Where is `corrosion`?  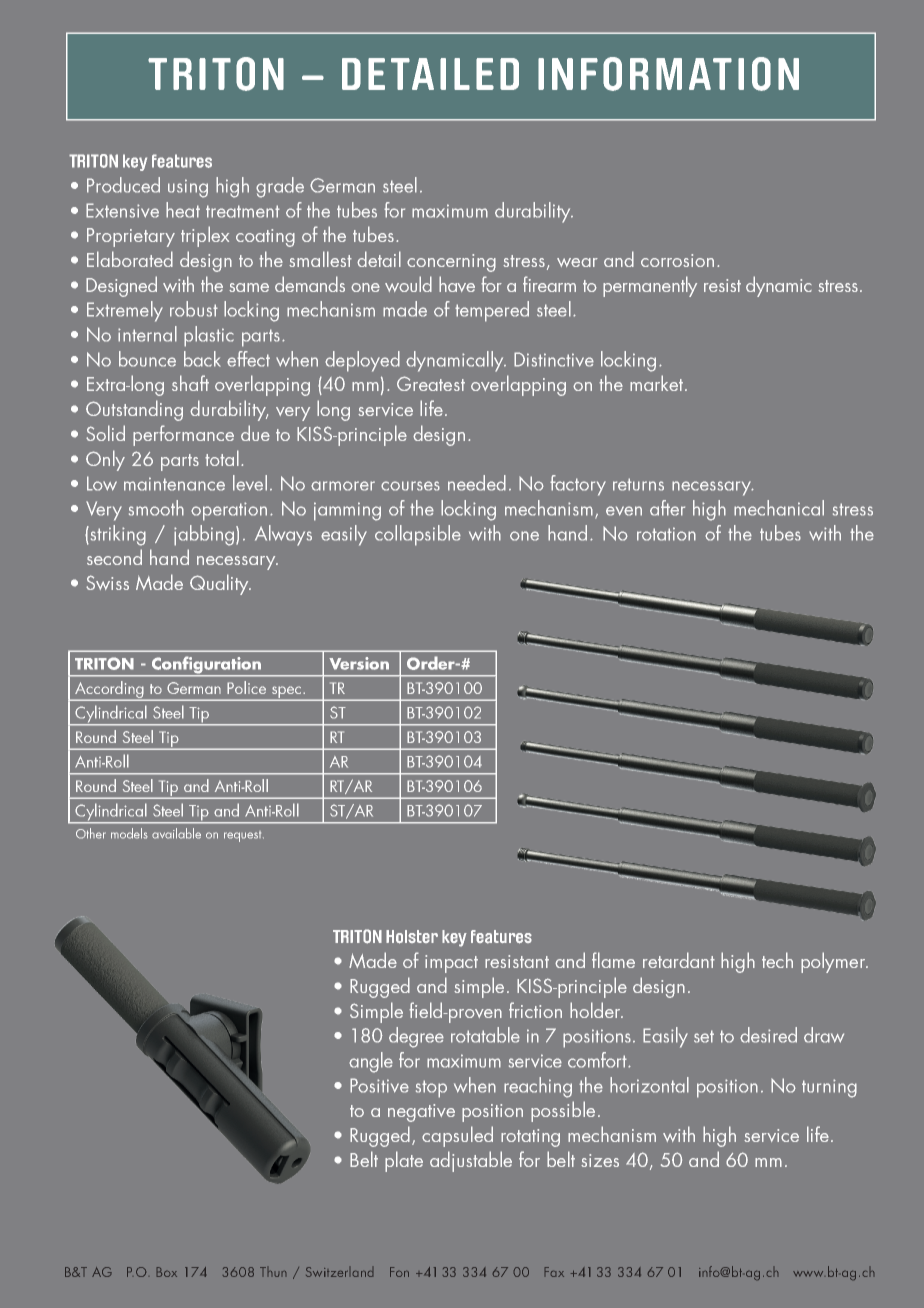 corrosion is located at coordinates (677, 260).
